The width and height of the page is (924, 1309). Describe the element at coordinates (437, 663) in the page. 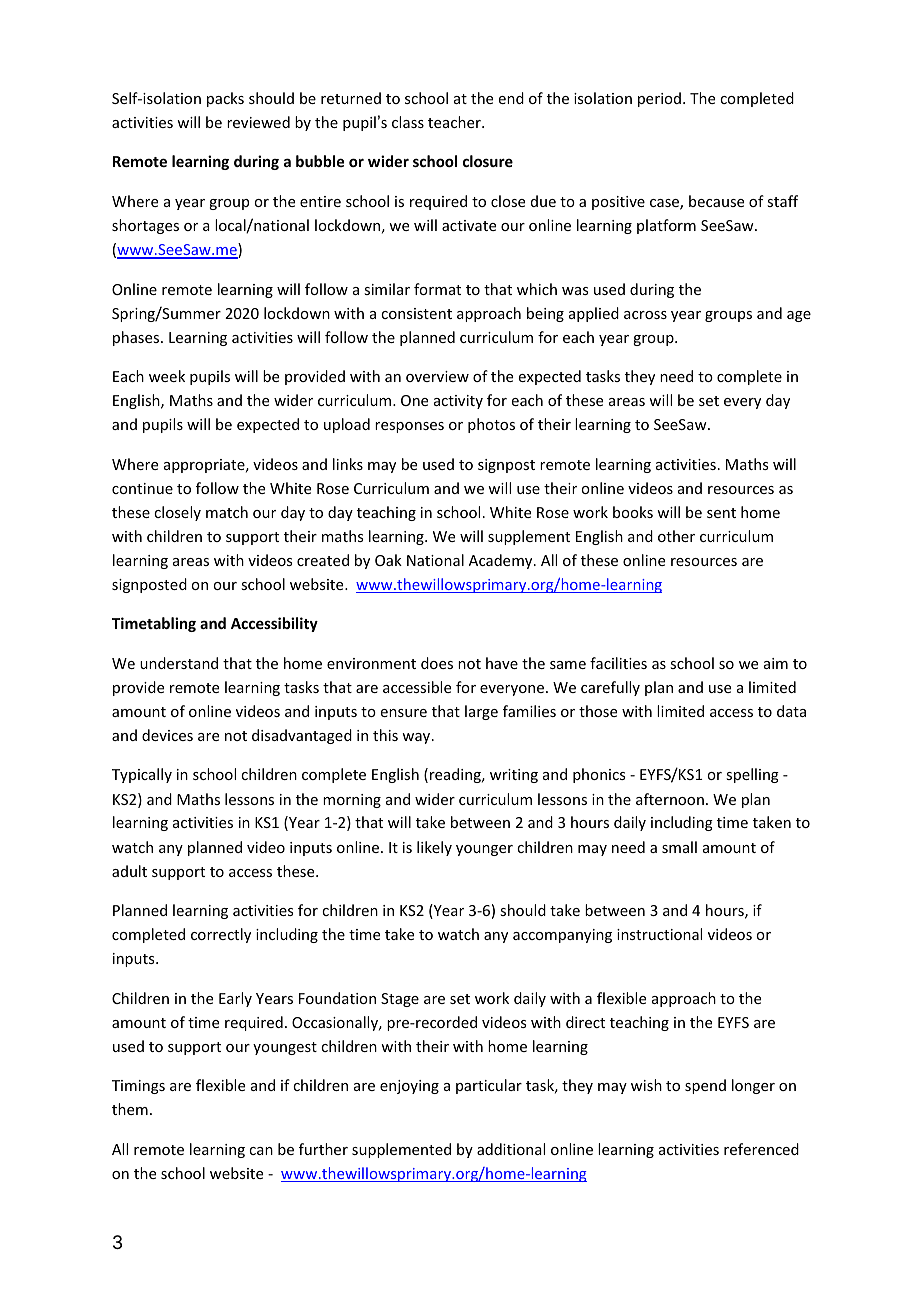

I see `does` at that location.
